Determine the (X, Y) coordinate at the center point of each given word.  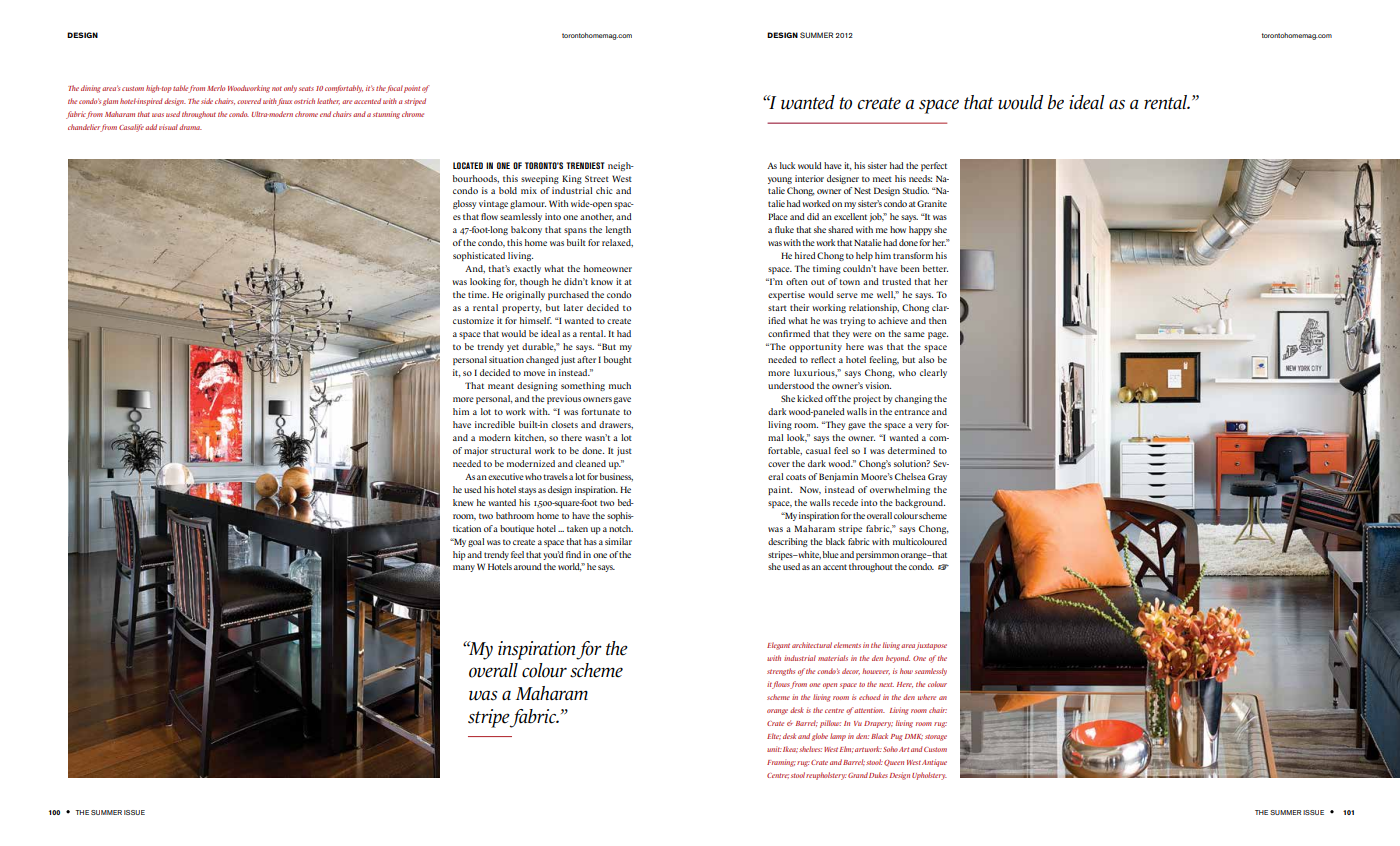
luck (787, 165)
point (412, 89)
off (831, 398)
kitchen (530, 438)
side (207, 101)
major (476, 451)
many (464, 568)
